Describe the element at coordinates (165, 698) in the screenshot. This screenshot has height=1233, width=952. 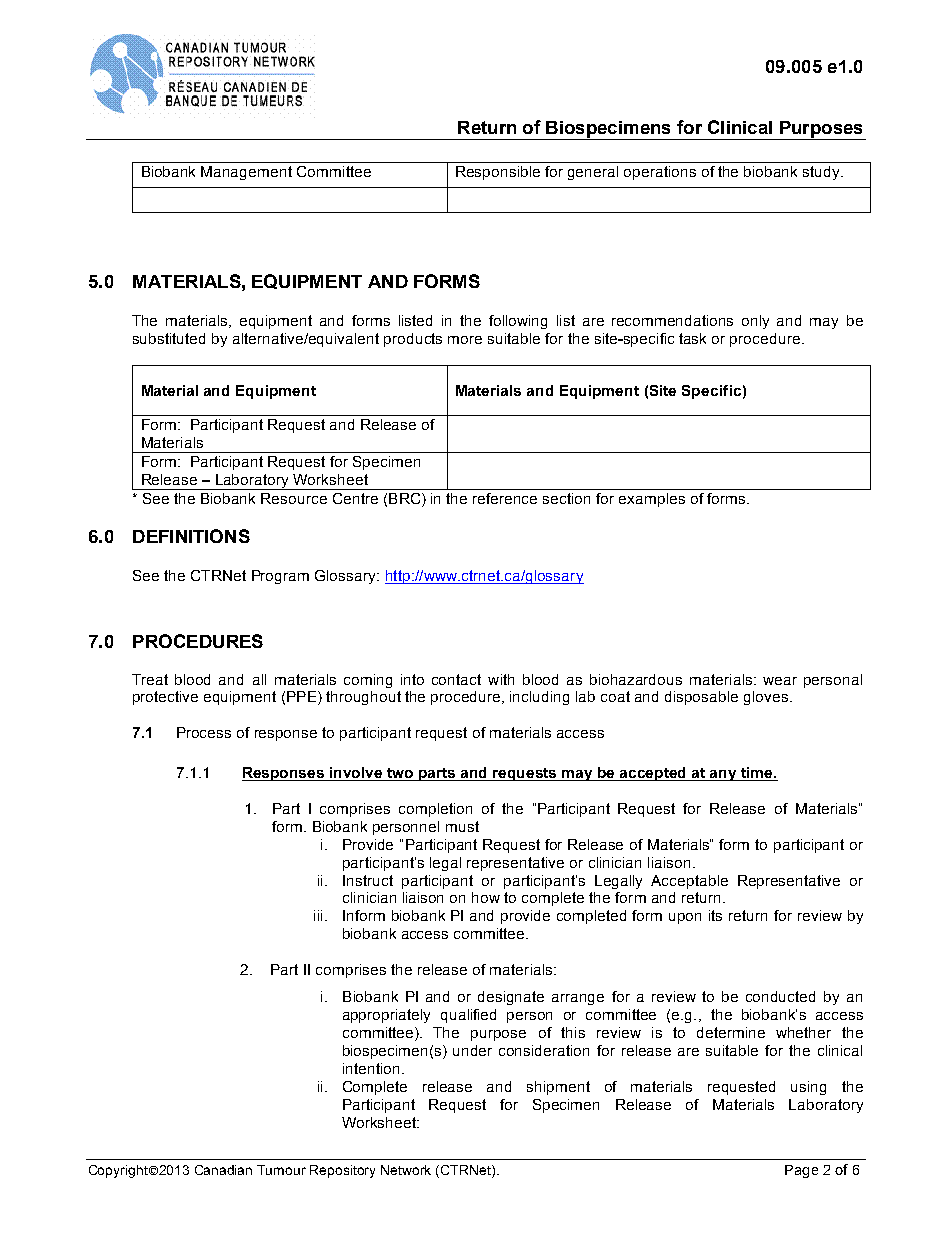
I see `protective` at that location.
